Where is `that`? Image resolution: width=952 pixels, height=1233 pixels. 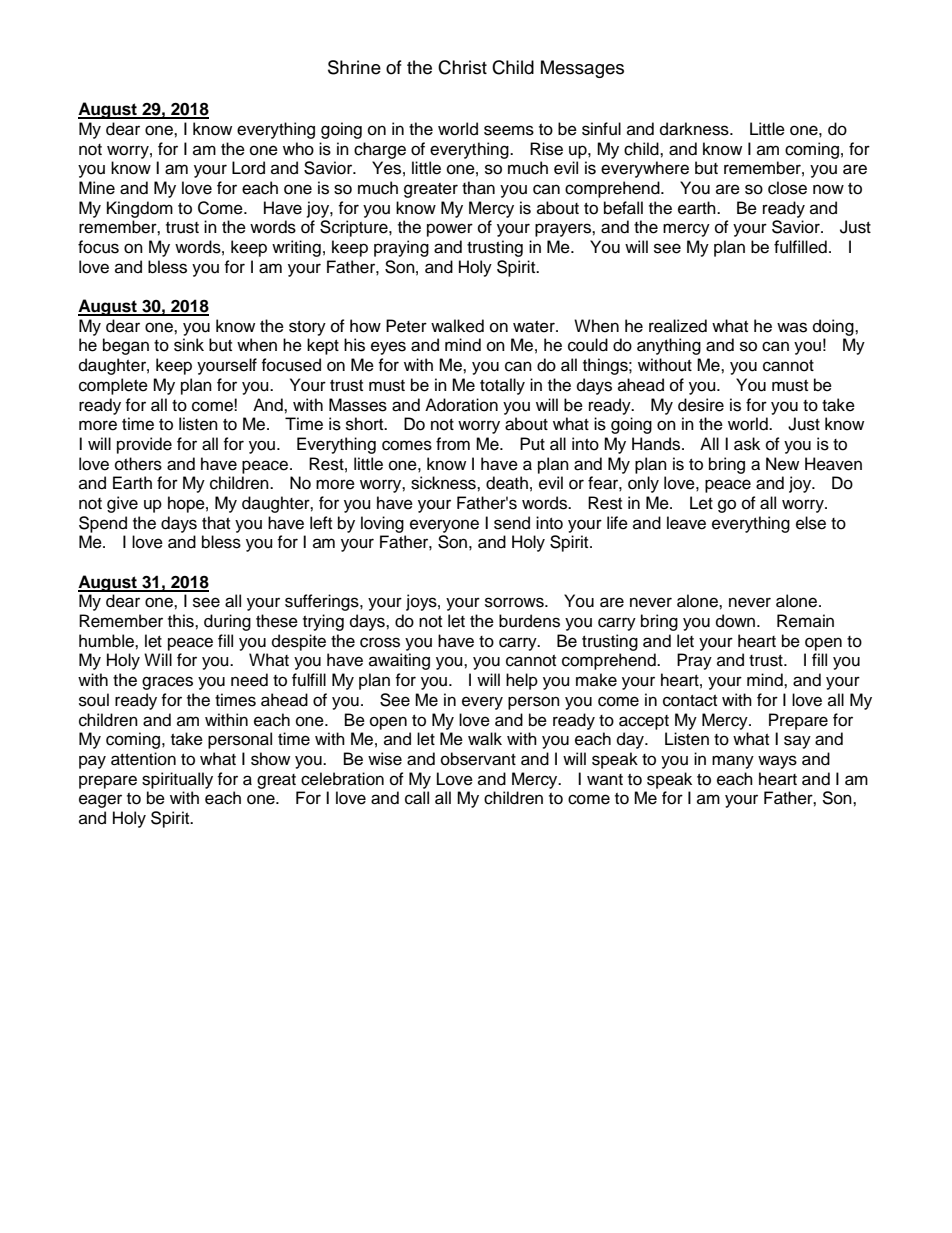 that is located at coordinates (216, 522).
